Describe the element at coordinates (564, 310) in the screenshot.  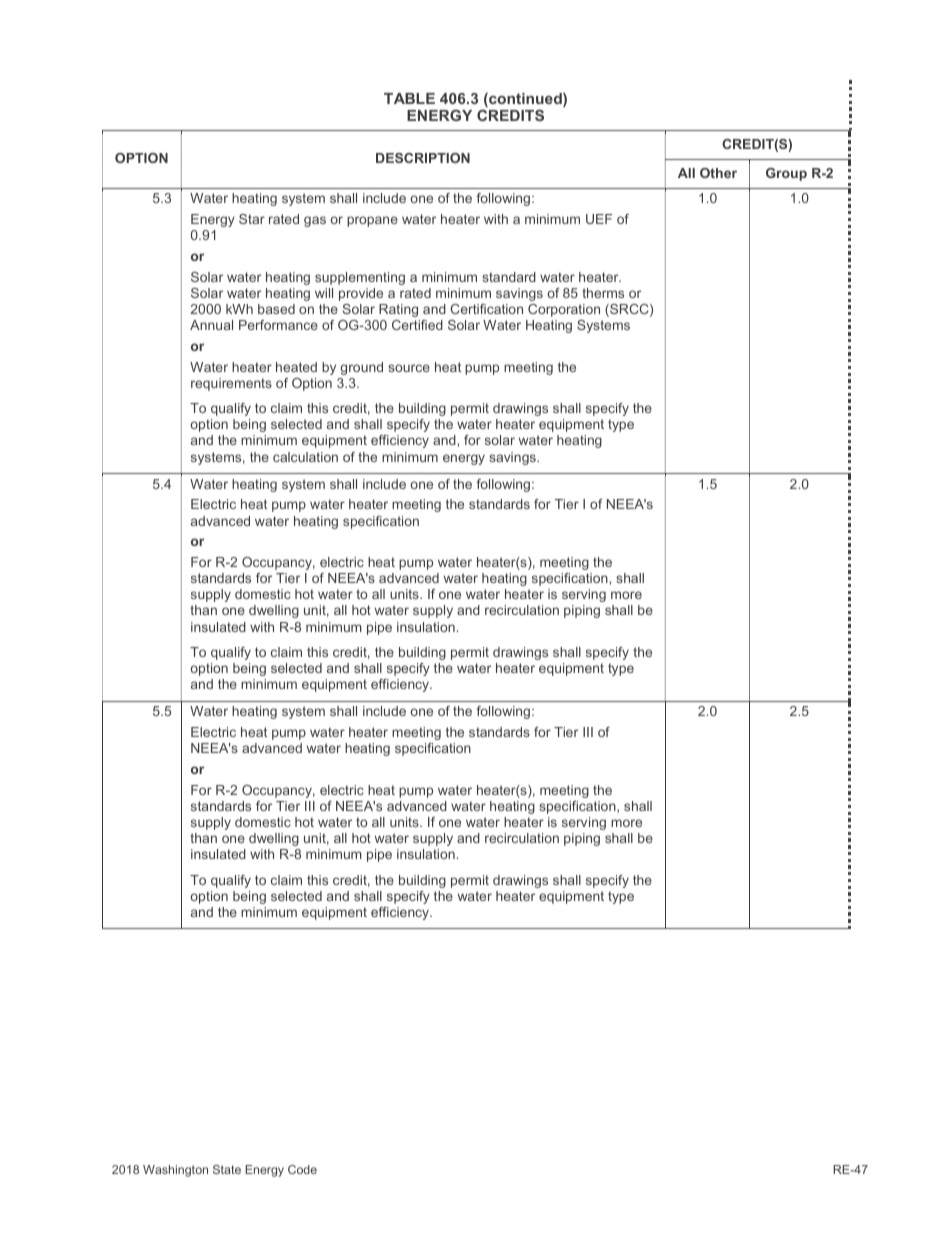
I see `Corporation` at that location.
